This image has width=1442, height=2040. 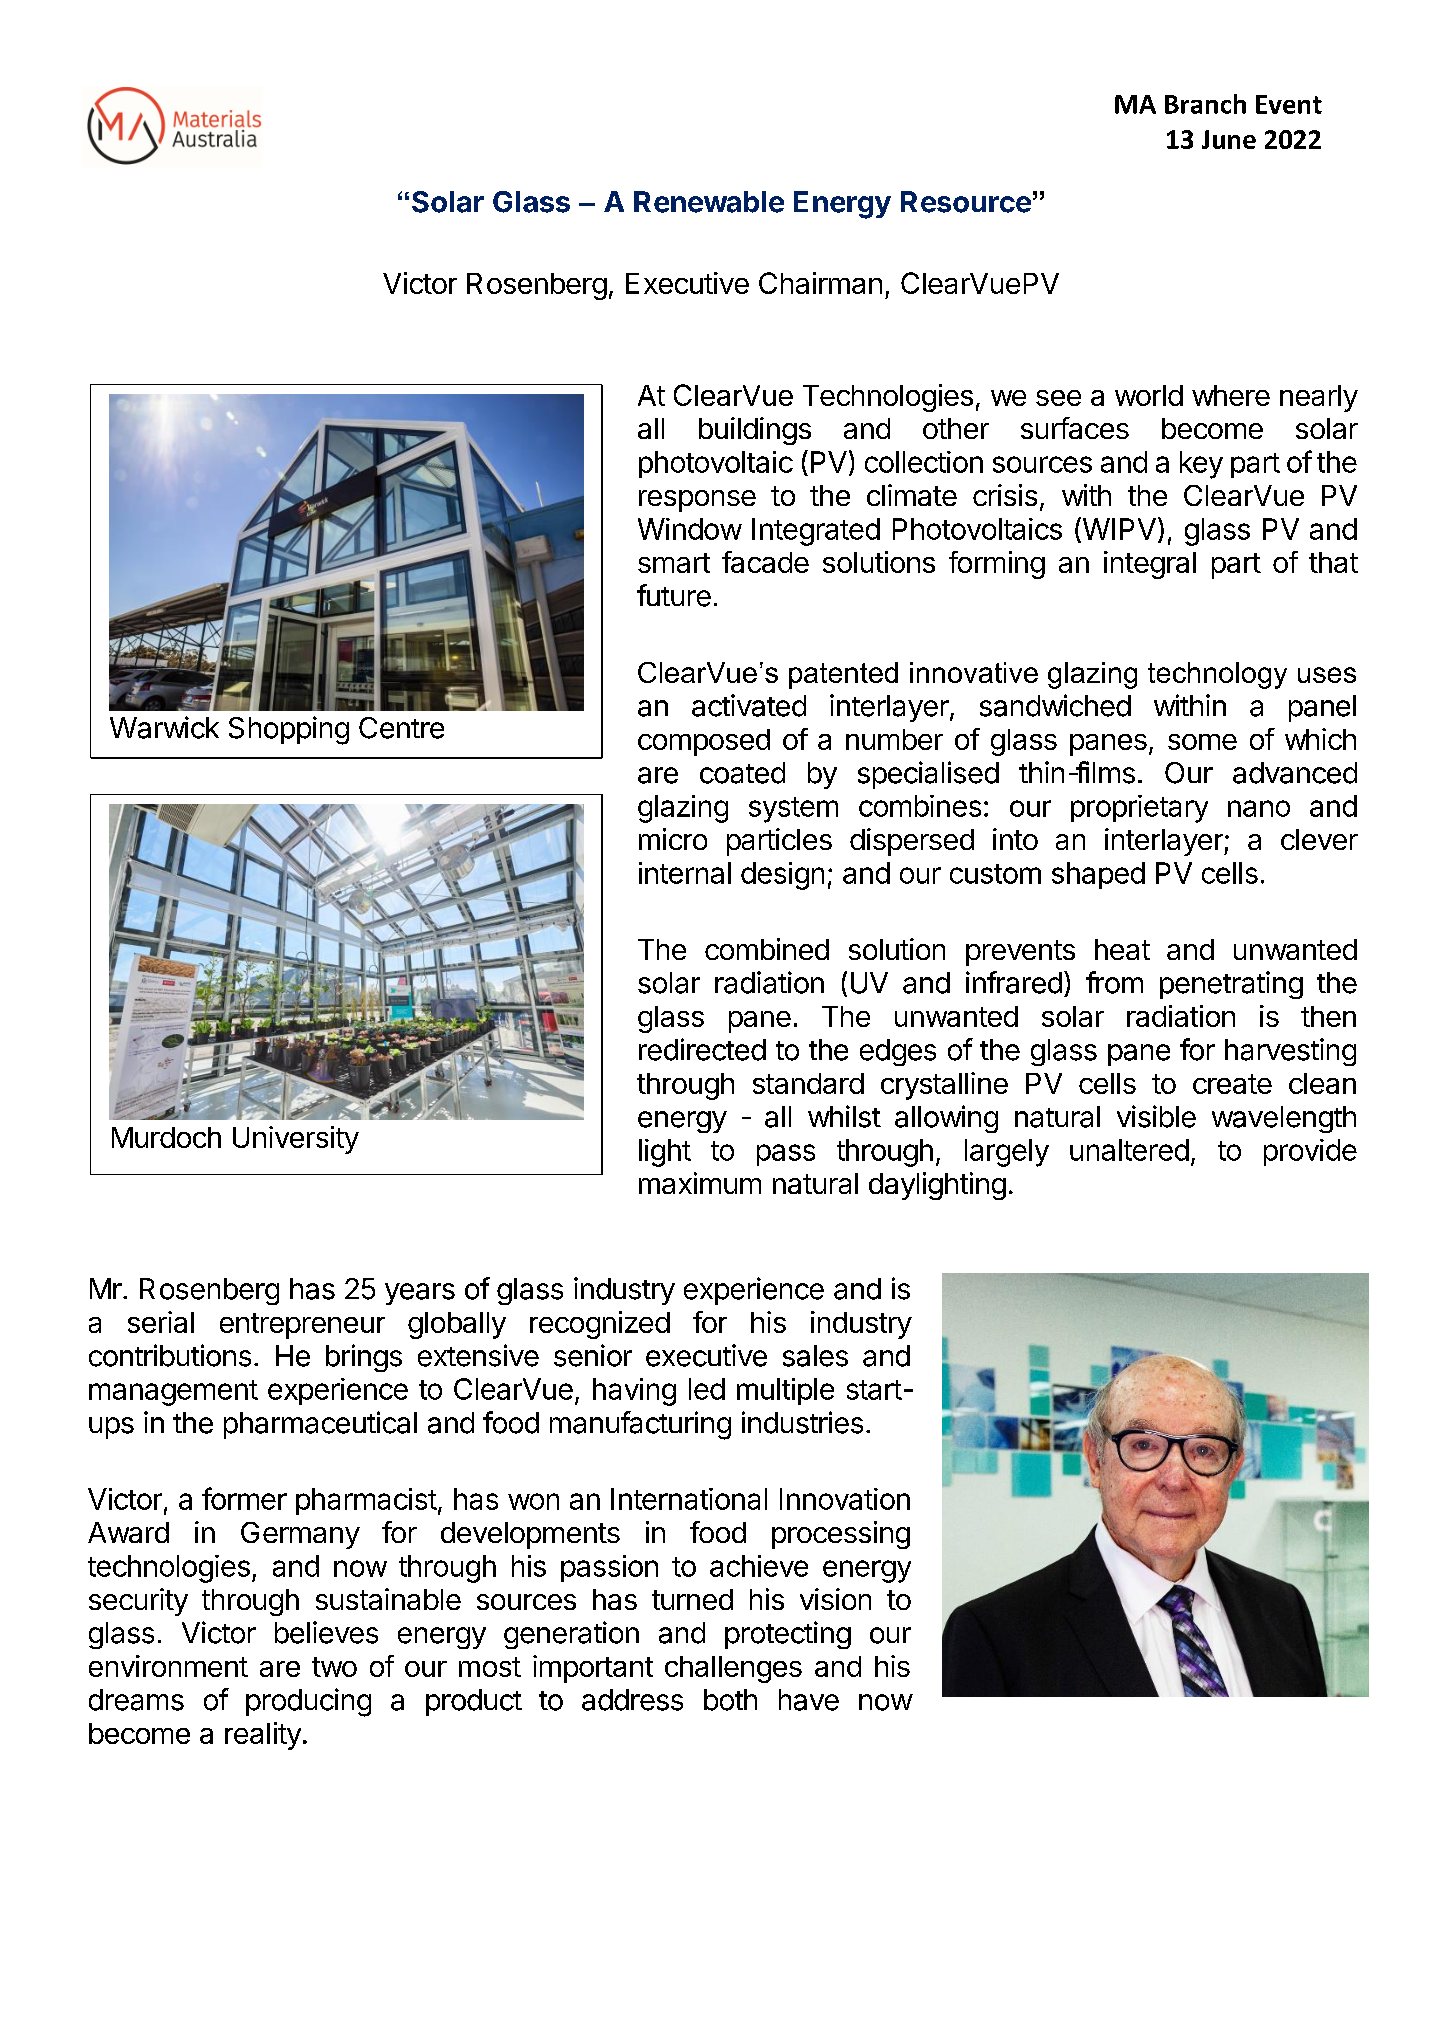 What do you see at coordinates (1129, 1150) in the image?
I see `unaltered` at bounding box center [1129, 1150].
